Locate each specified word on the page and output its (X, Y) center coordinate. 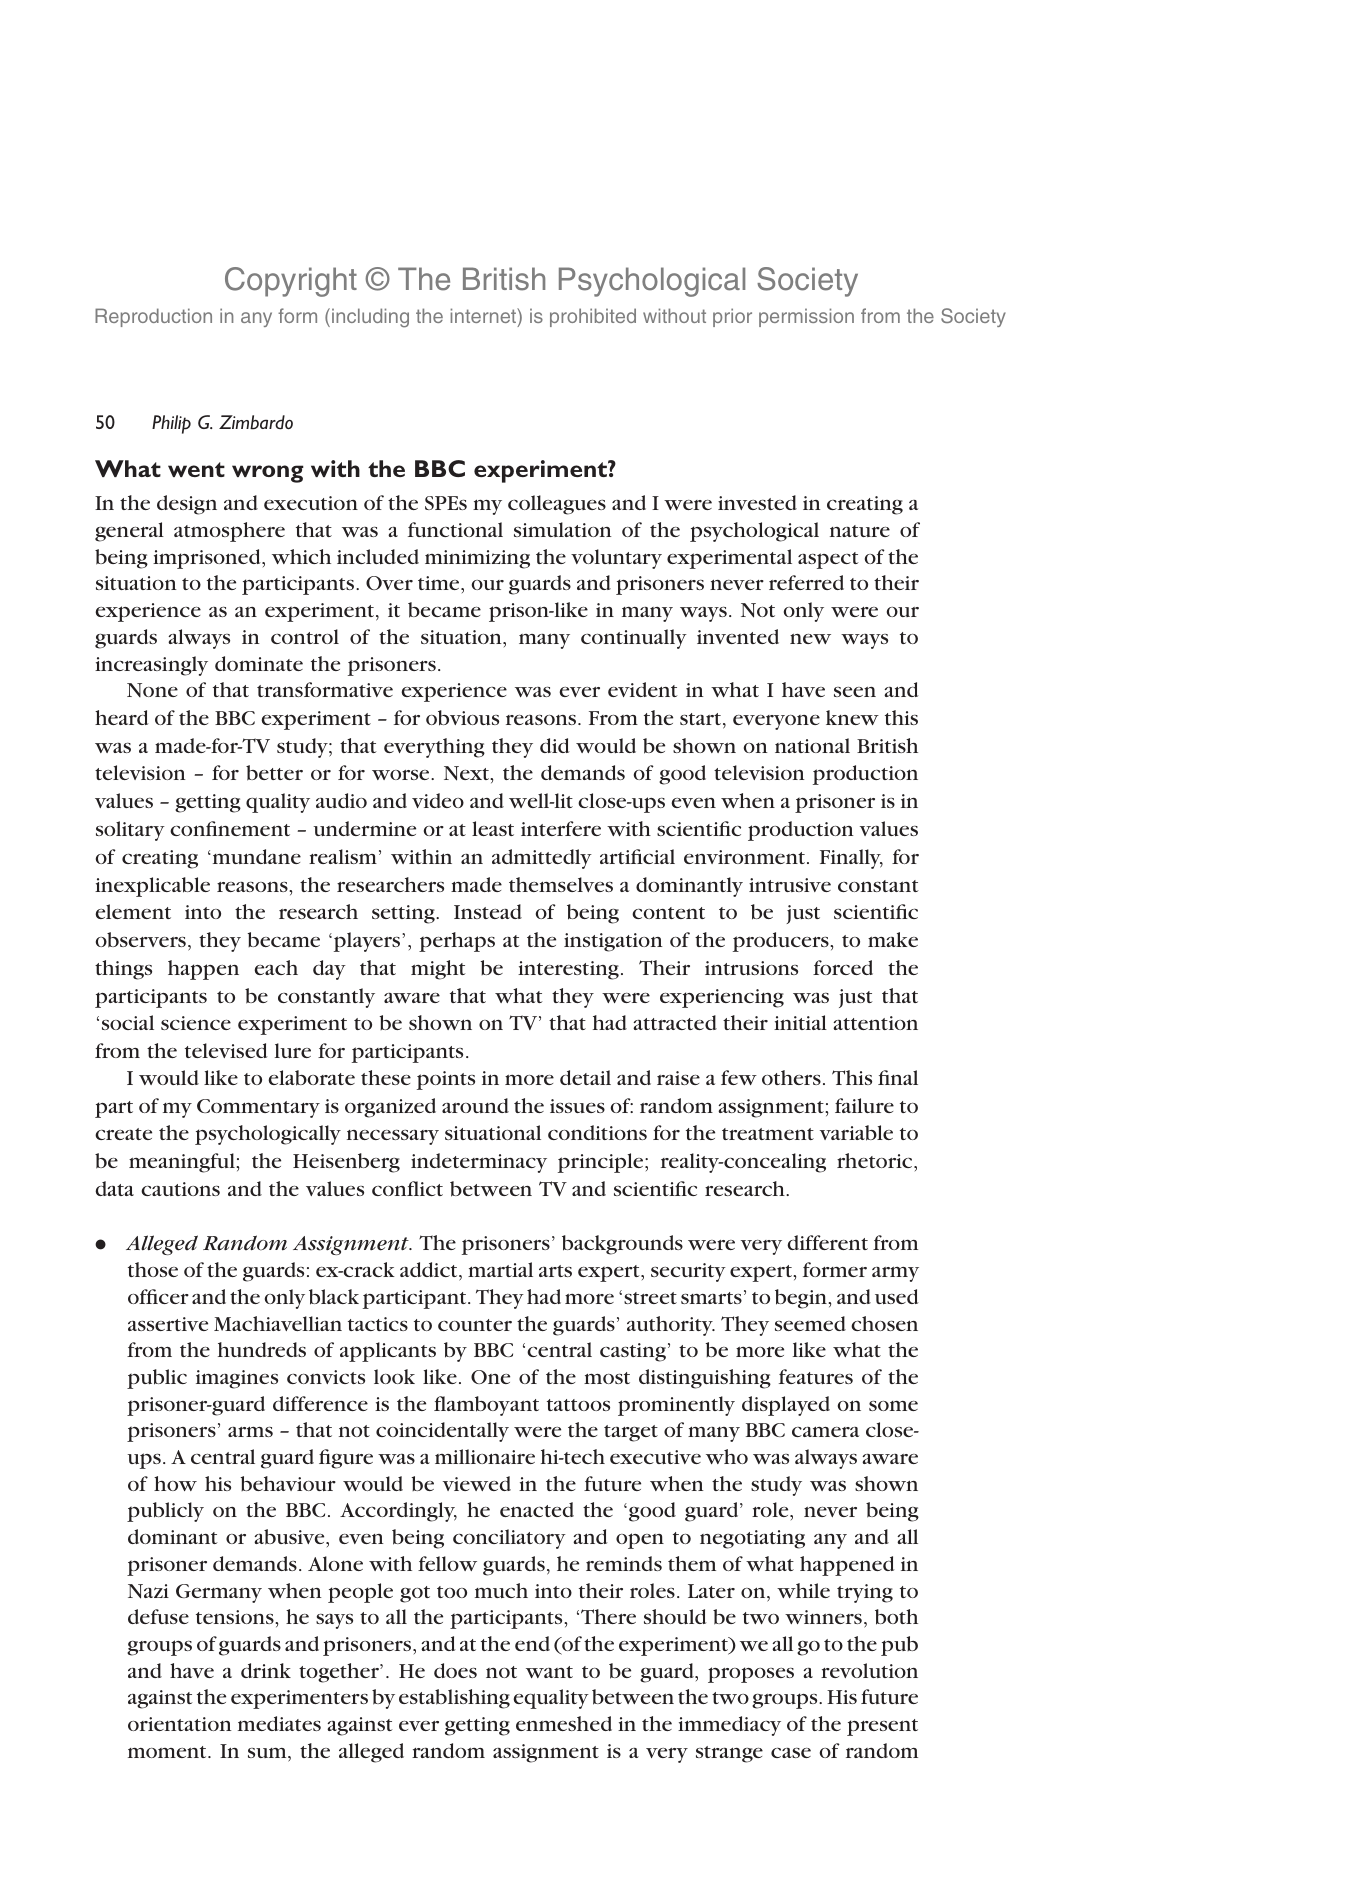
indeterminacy (479, 1163)
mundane (255, 856)
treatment (768, 1134)
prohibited (593, 317)
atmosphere (229, 532)
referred (806, 582)
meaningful (183, 1163)
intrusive (790, 885)
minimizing (477, 559)
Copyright (291, 282)
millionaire (485, 1456)
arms (250, 1431)
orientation (180, 1724)
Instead (488, 911)
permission (806, 317)
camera (825, 1431)
